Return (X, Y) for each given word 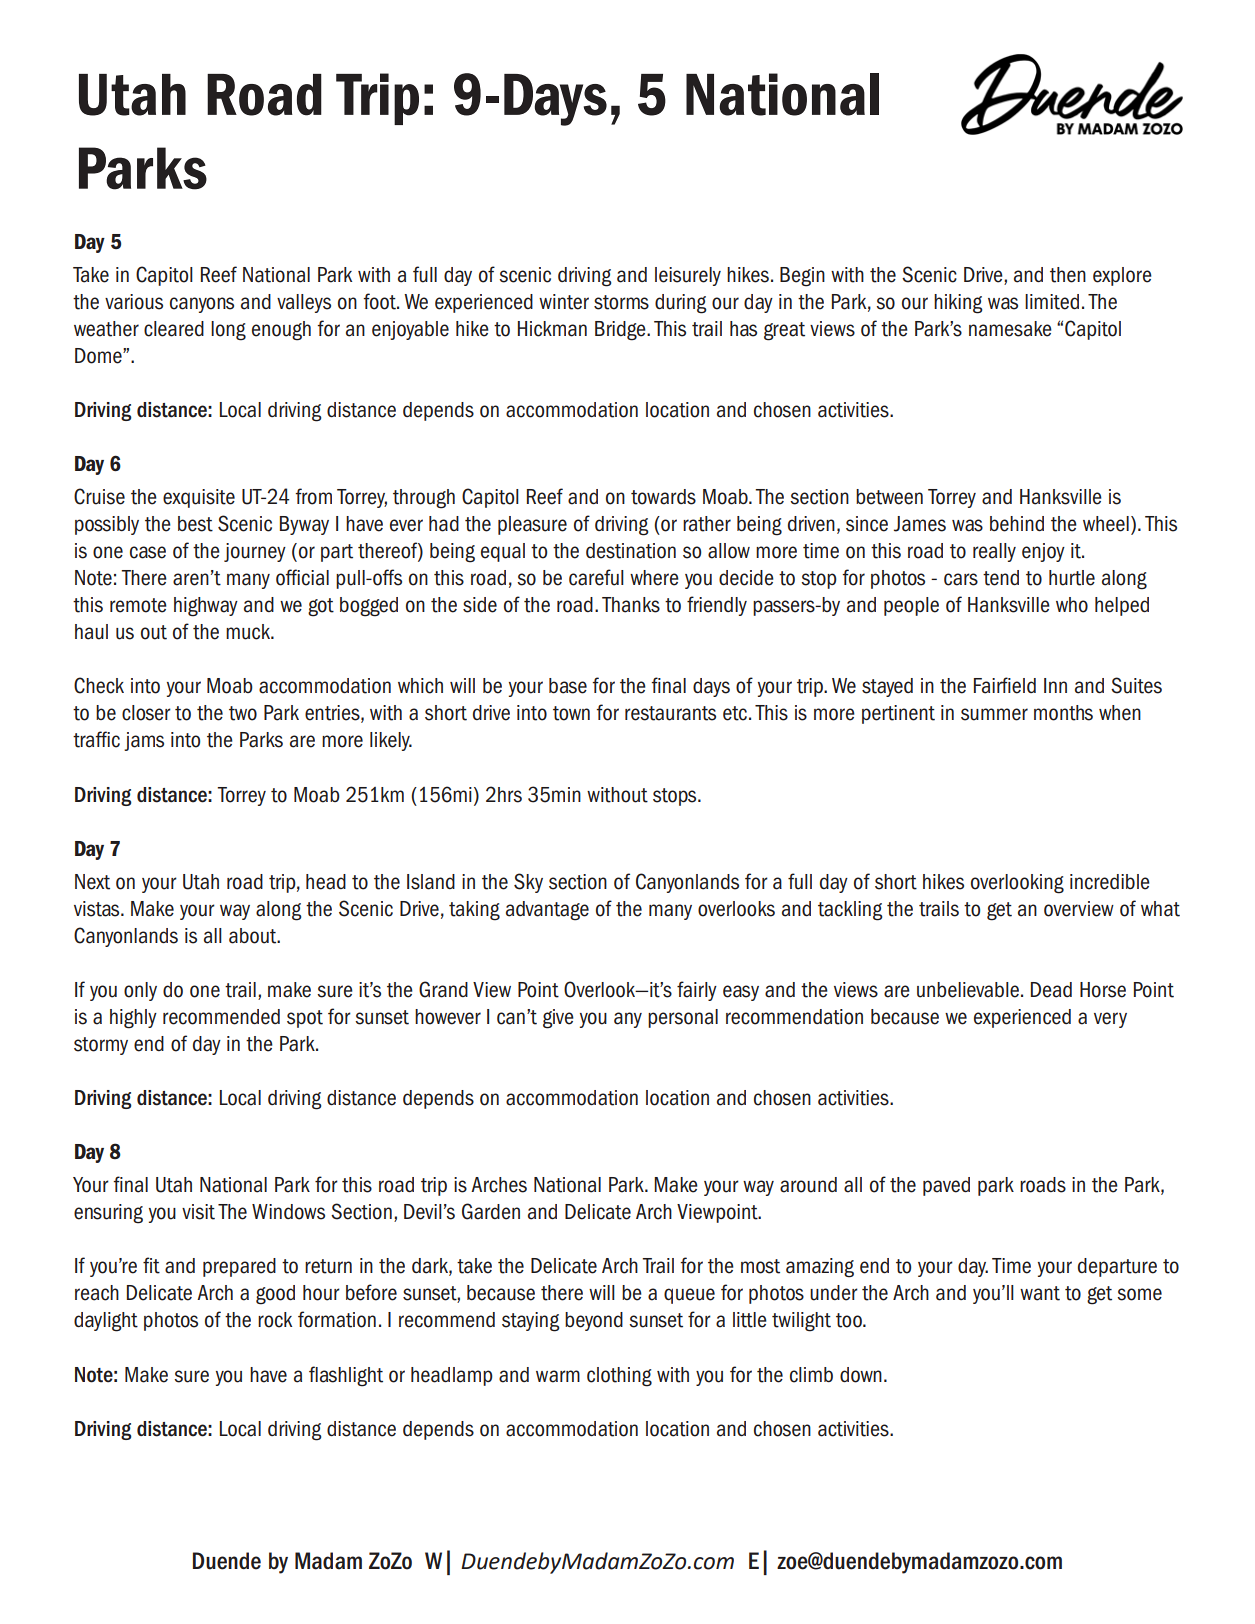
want (1040, 1293)
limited (1052, 302)
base (568, 686)
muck (249, 632)
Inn (1055, 685)
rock (275, 1320)
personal (683, 1018)
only (140, 991)
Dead (1051, 990)
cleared (174, 329)
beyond (594, 1321)
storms (621, 302)
